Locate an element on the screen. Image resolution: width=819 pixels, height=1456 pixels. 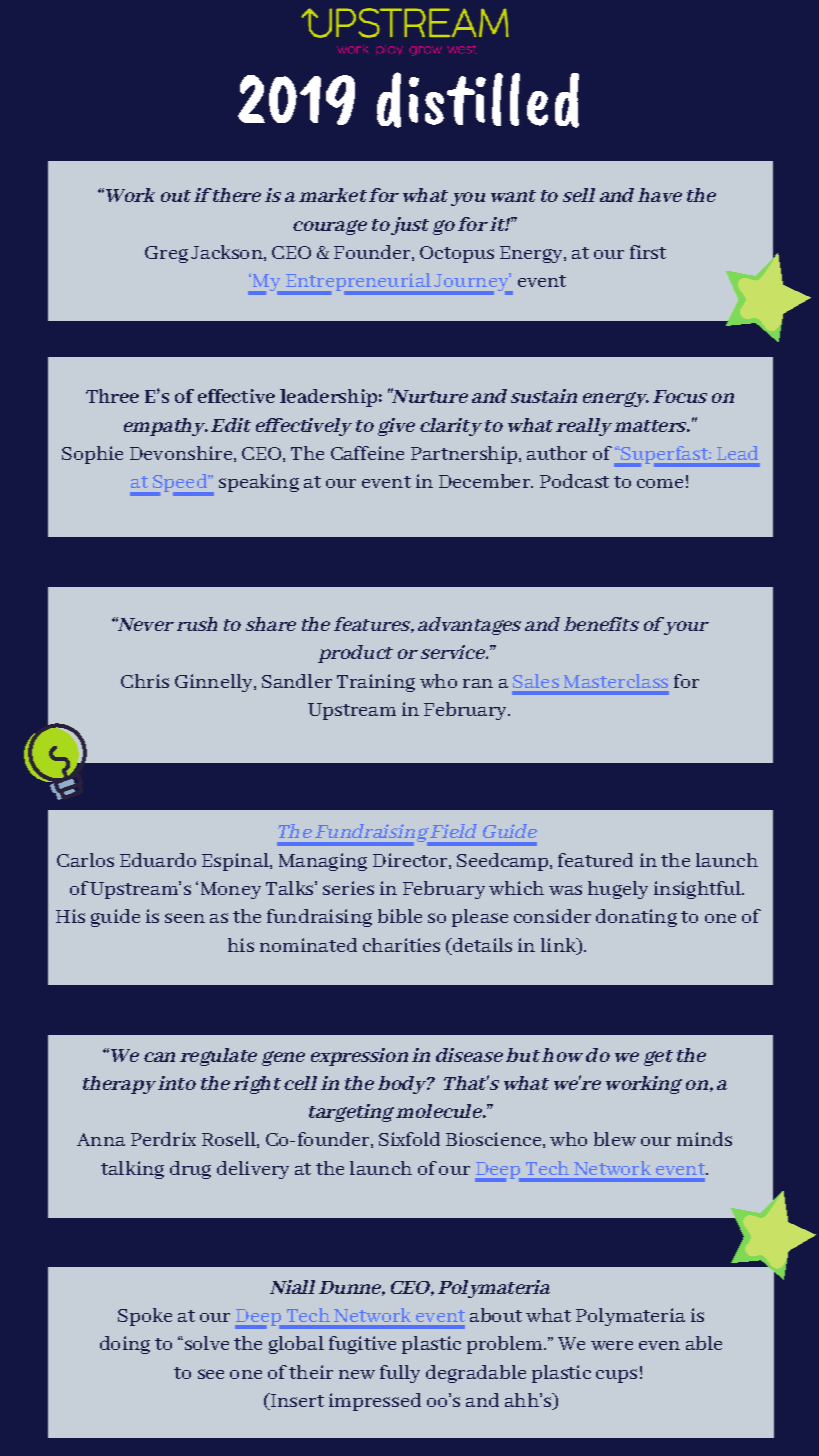
Training is located at coordinates (376, 683).
